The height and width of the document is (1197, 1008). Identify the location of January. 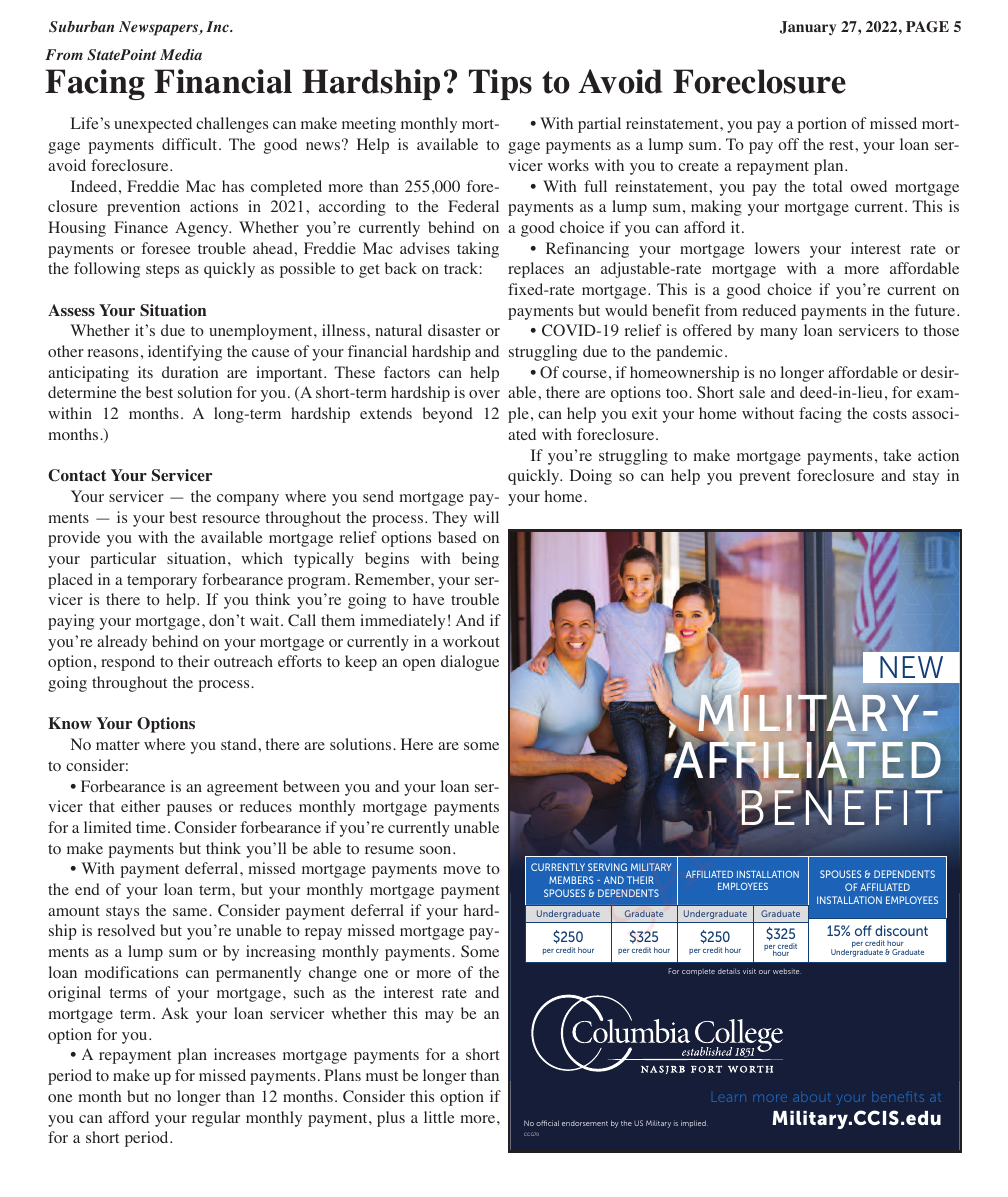
(808, 28).
